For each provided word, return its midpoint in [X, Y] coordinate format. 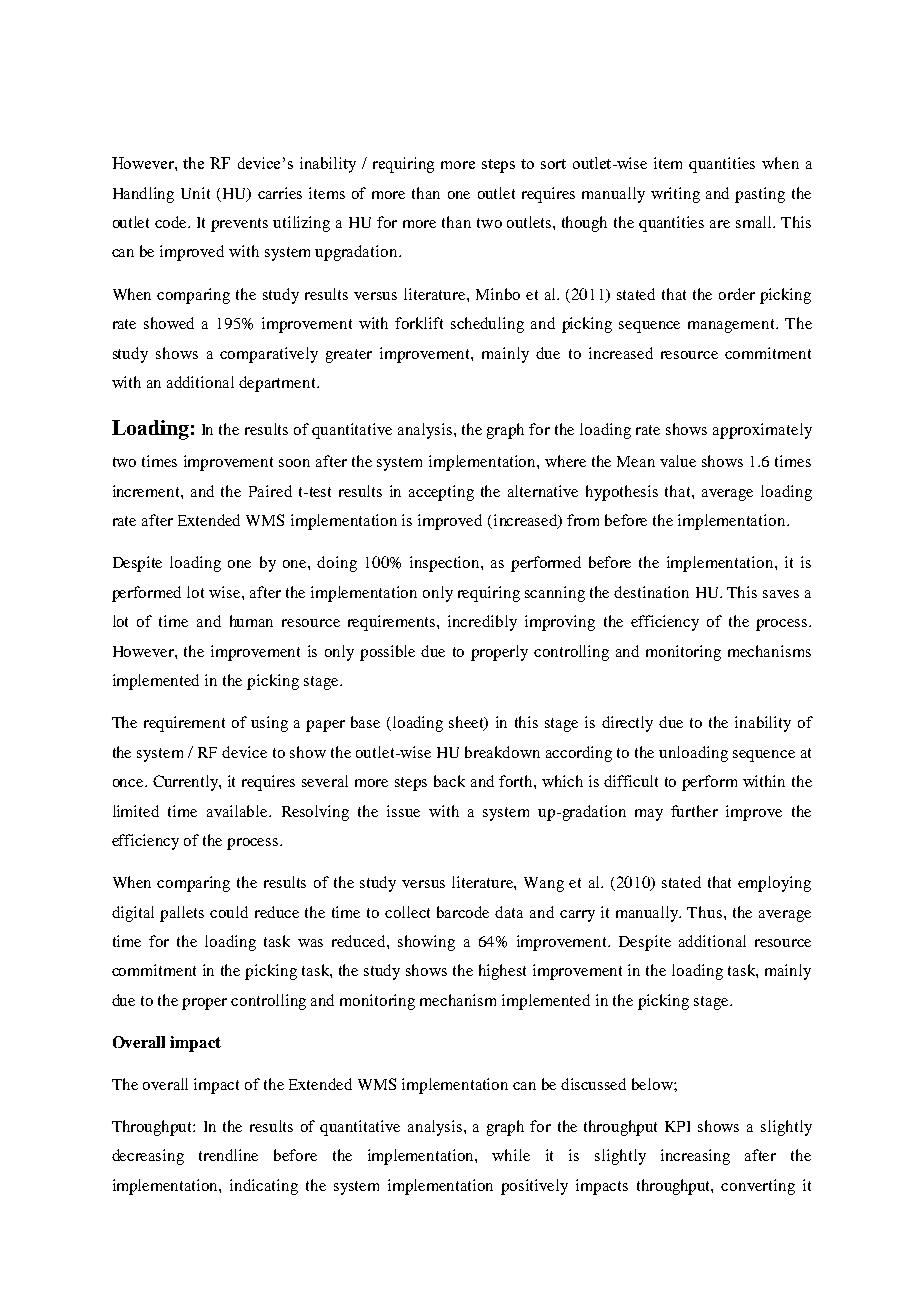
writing [675, 195]
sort [553, 164]
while [511, 1155]
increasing [695, 1157]
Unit [195, 193]
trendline [228, 1155]
